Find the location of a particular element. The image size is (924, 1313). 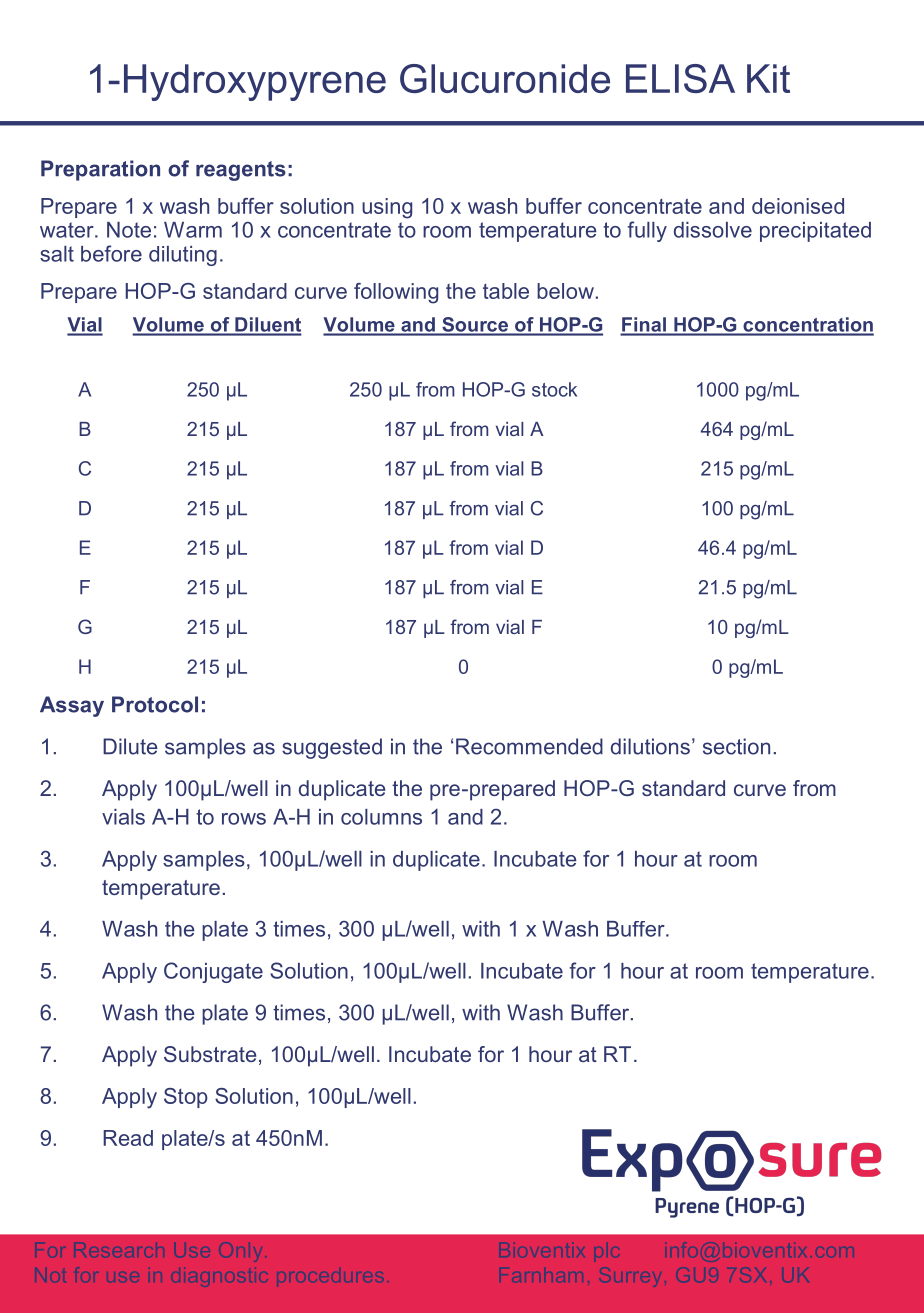

Preparation is located at coordinates (100, 170).
